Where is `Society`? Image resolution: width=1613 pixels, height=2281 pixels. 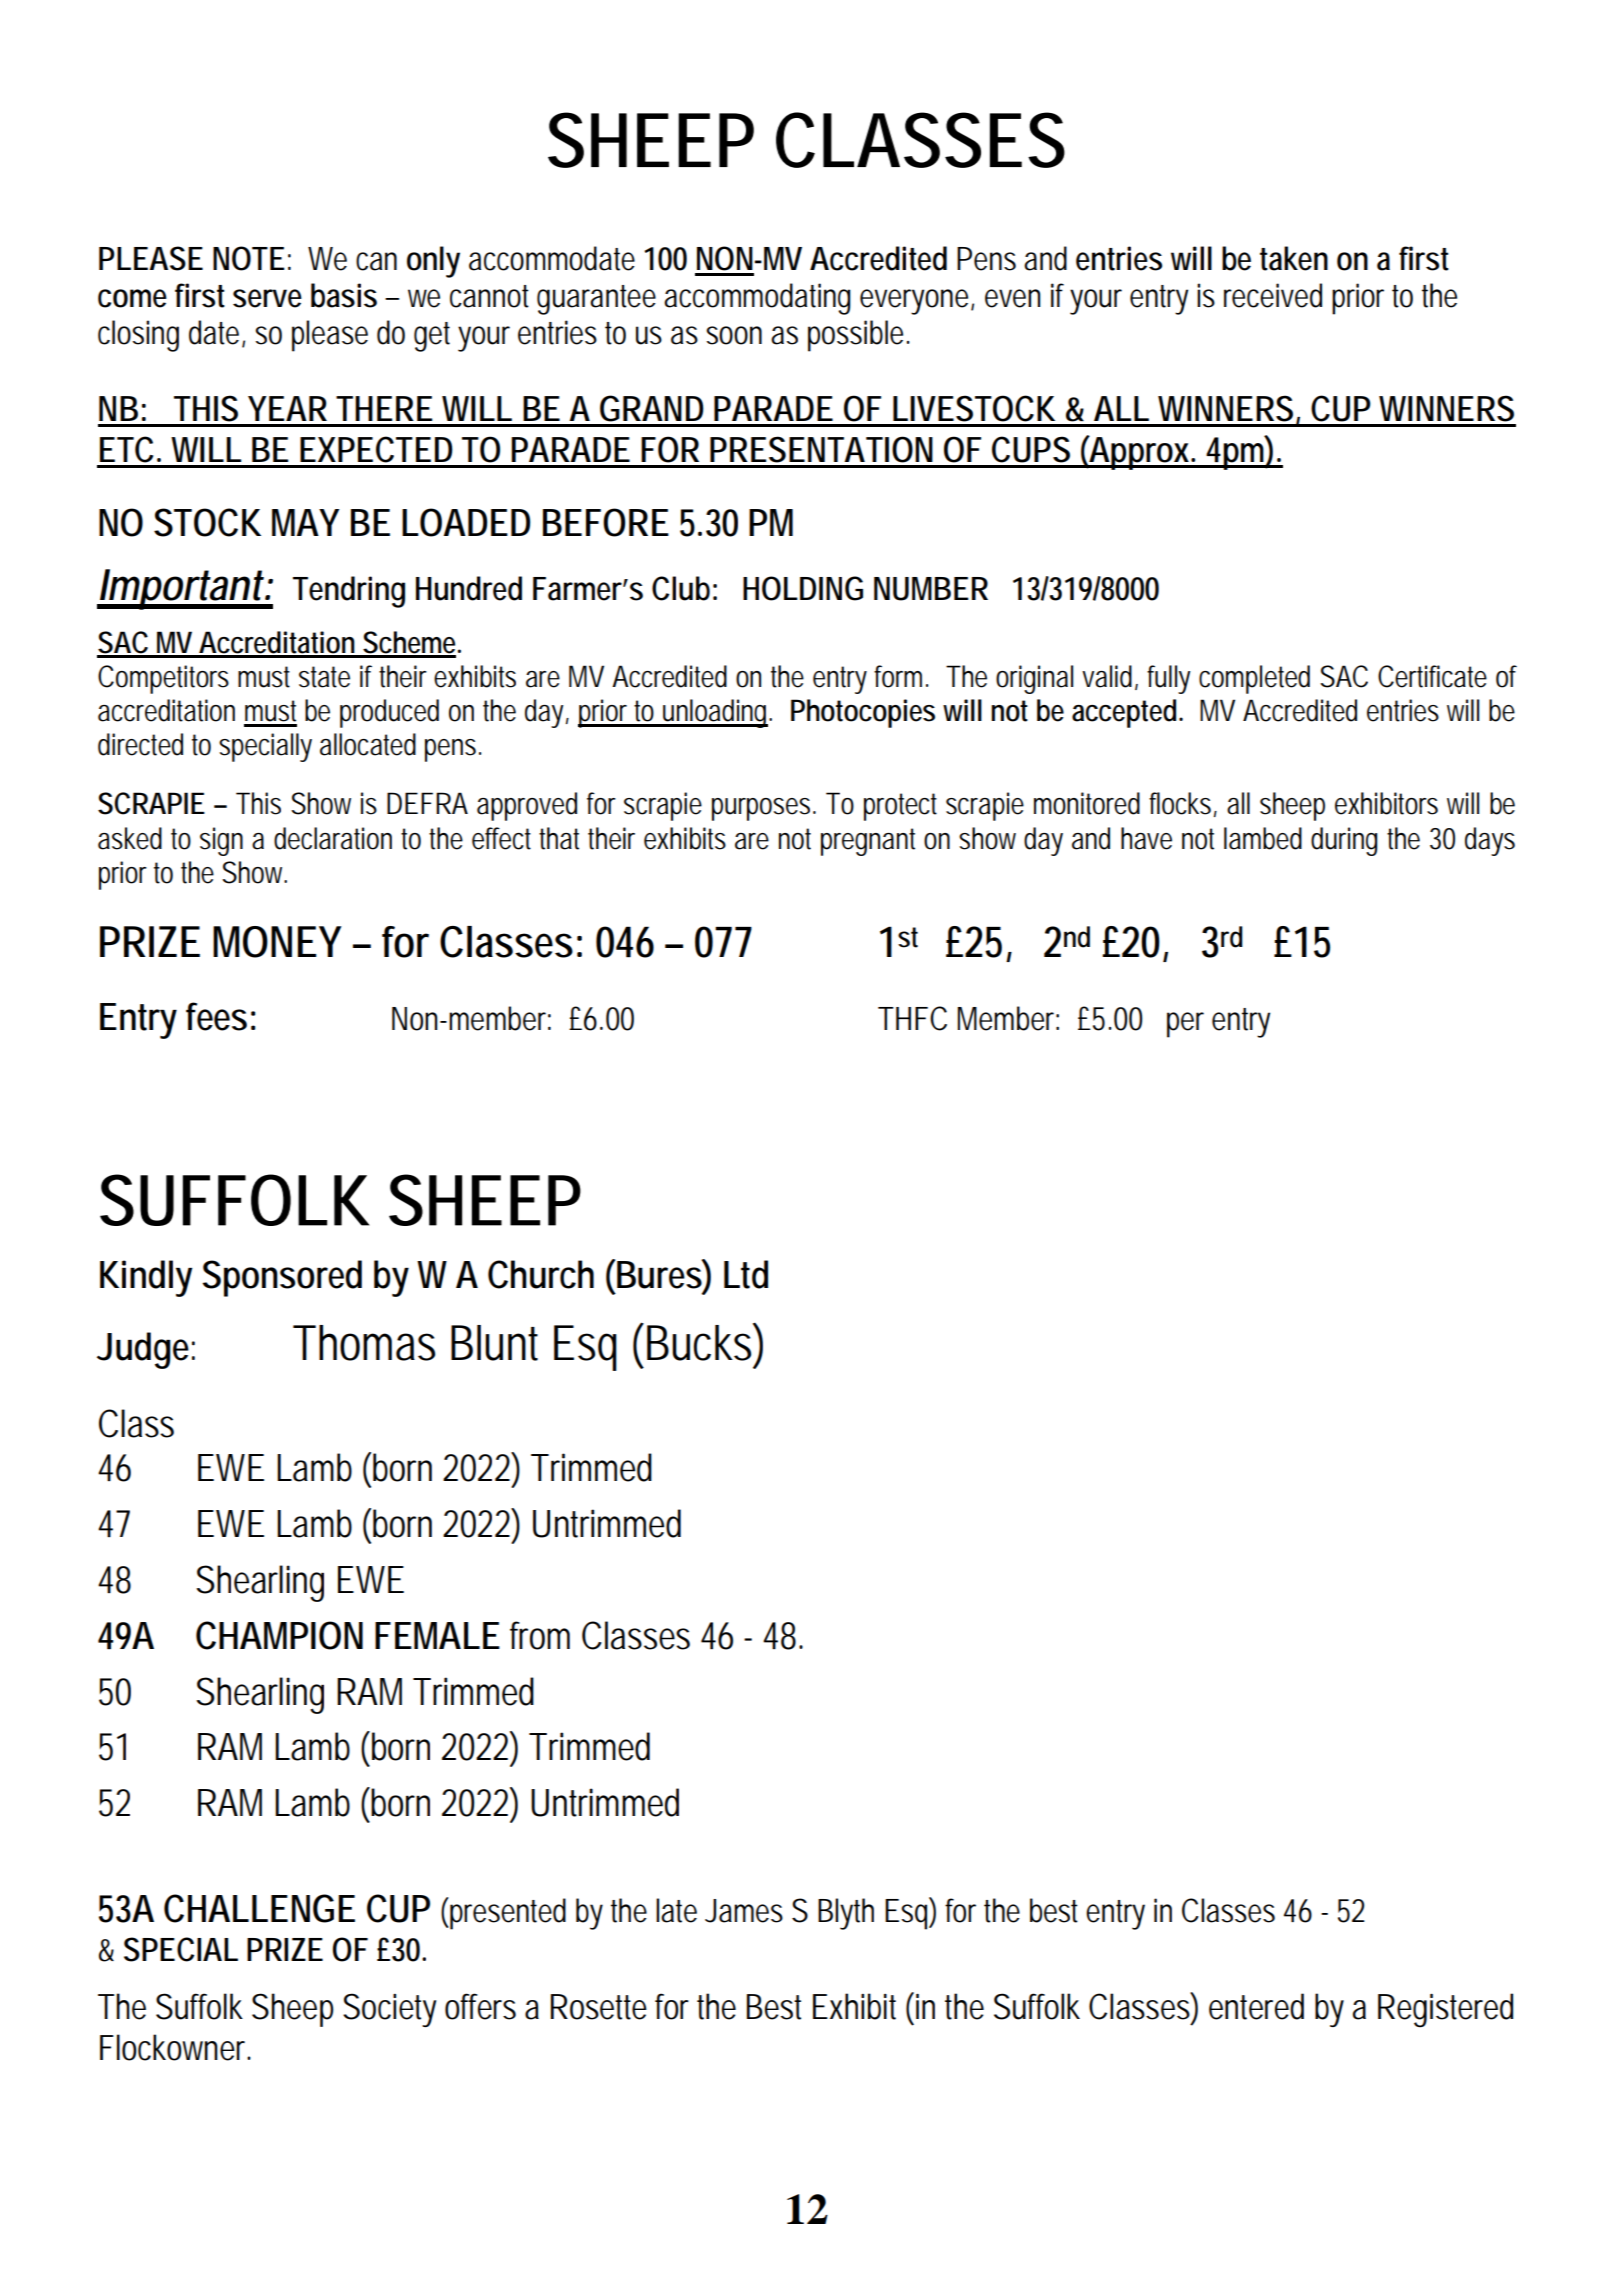
Society is located at coordinates (389, 2010).
